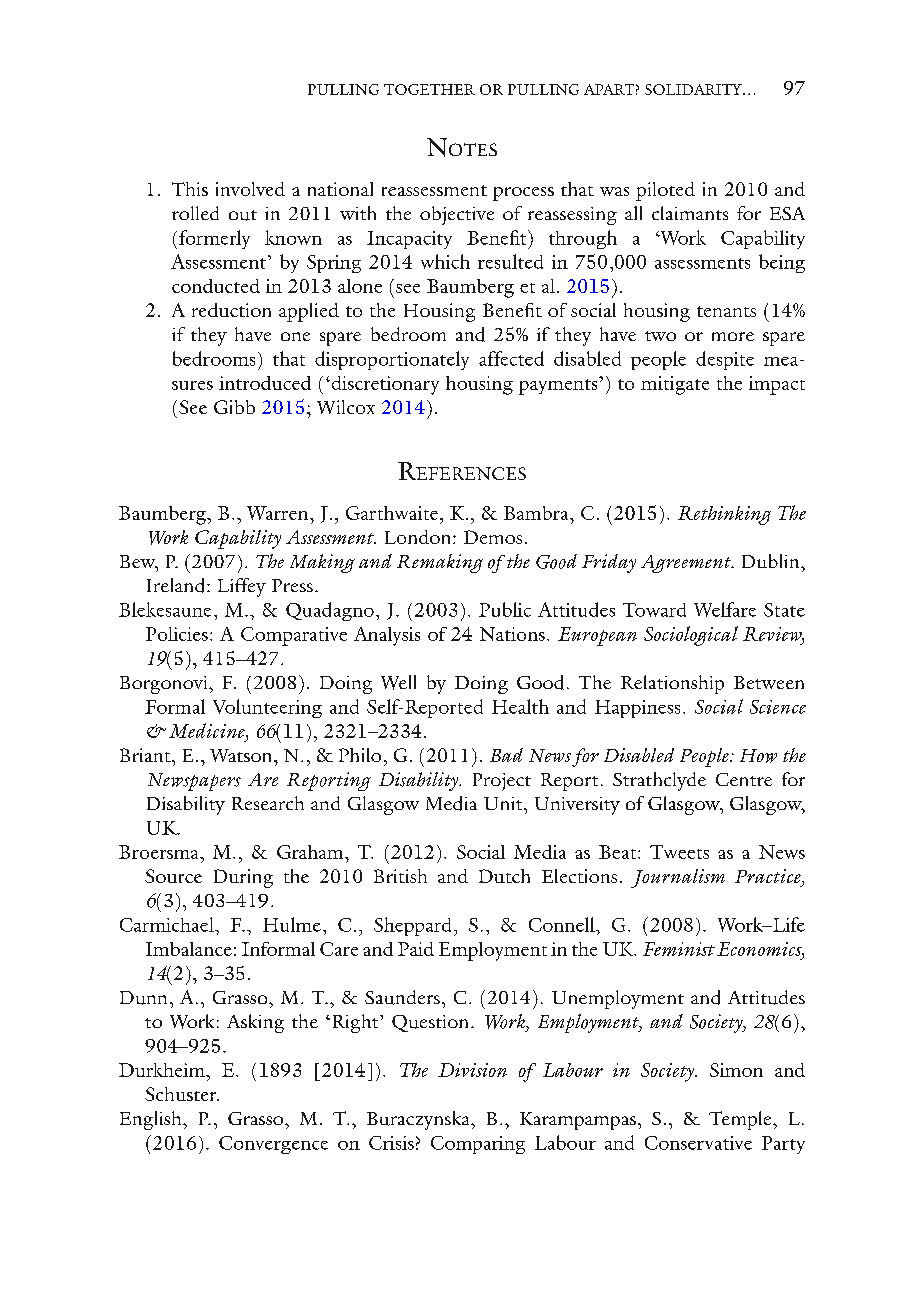 This page has width=924, height=1311. What do you see at coordinates (724, 515) in the page?
I see `Rethinking` at bounding box center [724, 515].
